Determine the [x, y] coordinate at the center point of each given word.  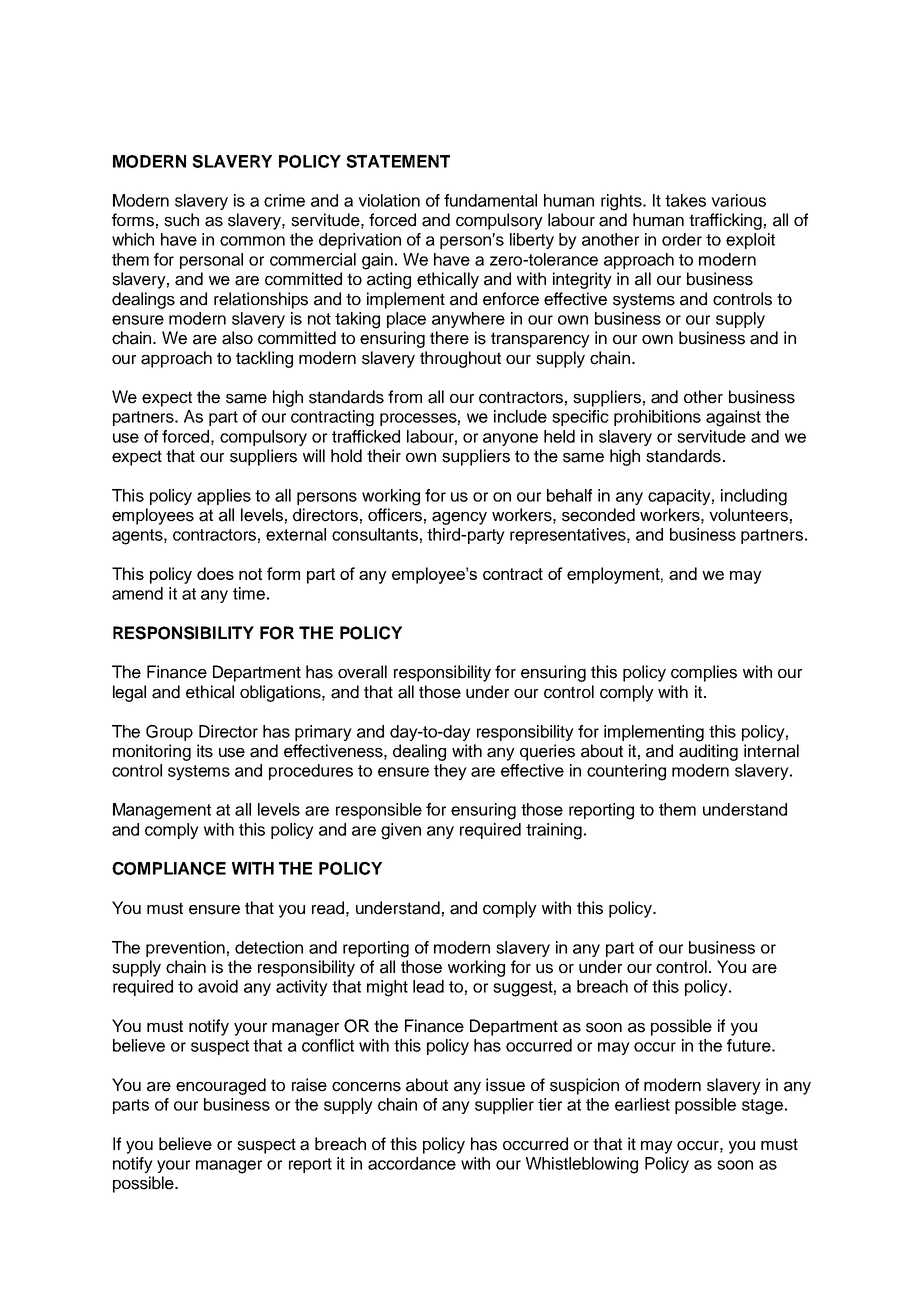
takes [685, 200]
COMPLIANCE [169, 868]
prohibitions [657, 418]
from [405, 396]
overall [362, 672]
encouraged [221, 1086]
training [554, 831]
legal [129, 693]
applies [224, 497]
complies [704, 673]
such [181, 220]
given [401, 831]
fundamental [490, 200]
